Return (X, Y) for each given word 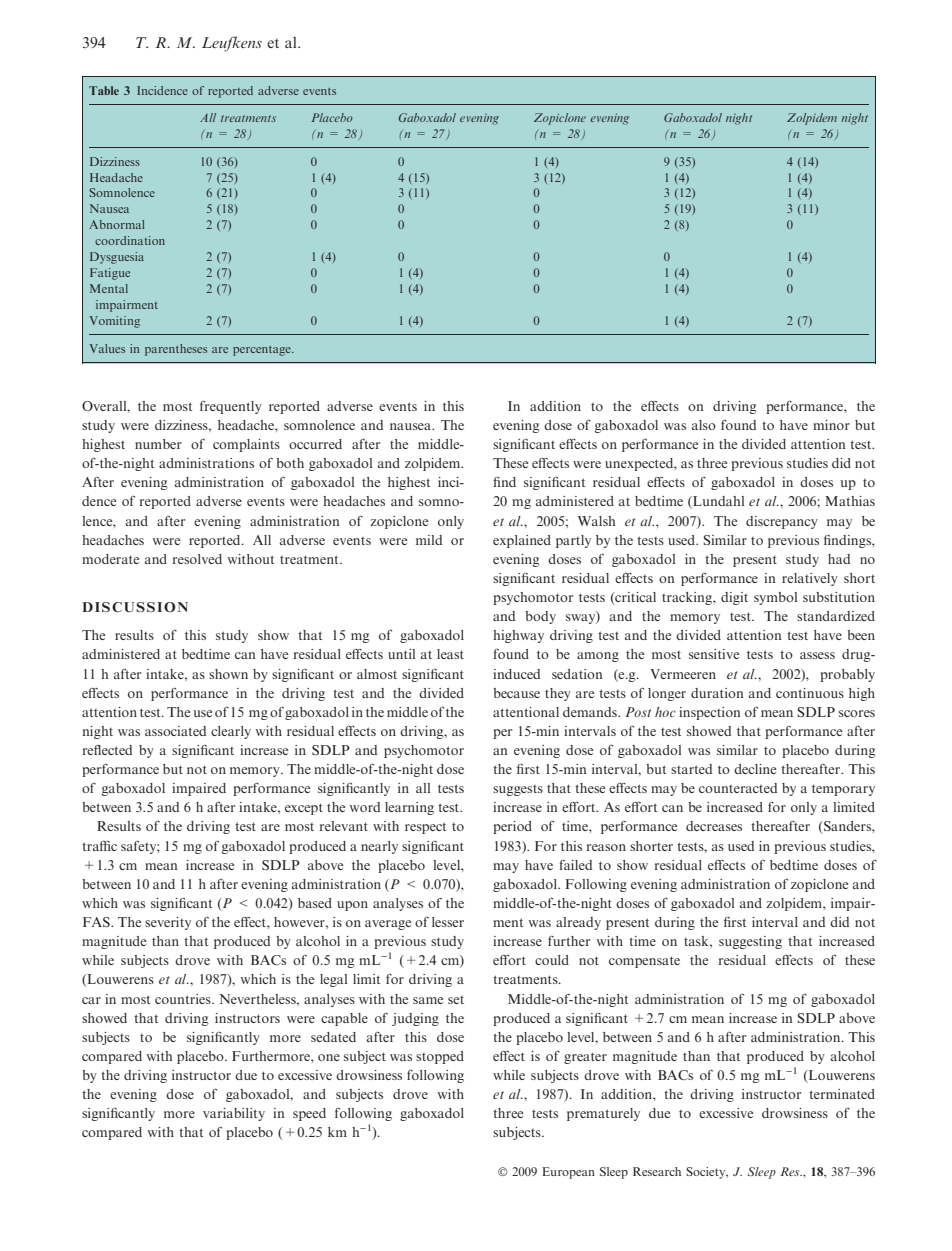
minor (831, 425)
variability (234, 1114)
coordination (130, 240)
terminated (842, 1094)
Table (104, 90)
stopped (440, 1057)
